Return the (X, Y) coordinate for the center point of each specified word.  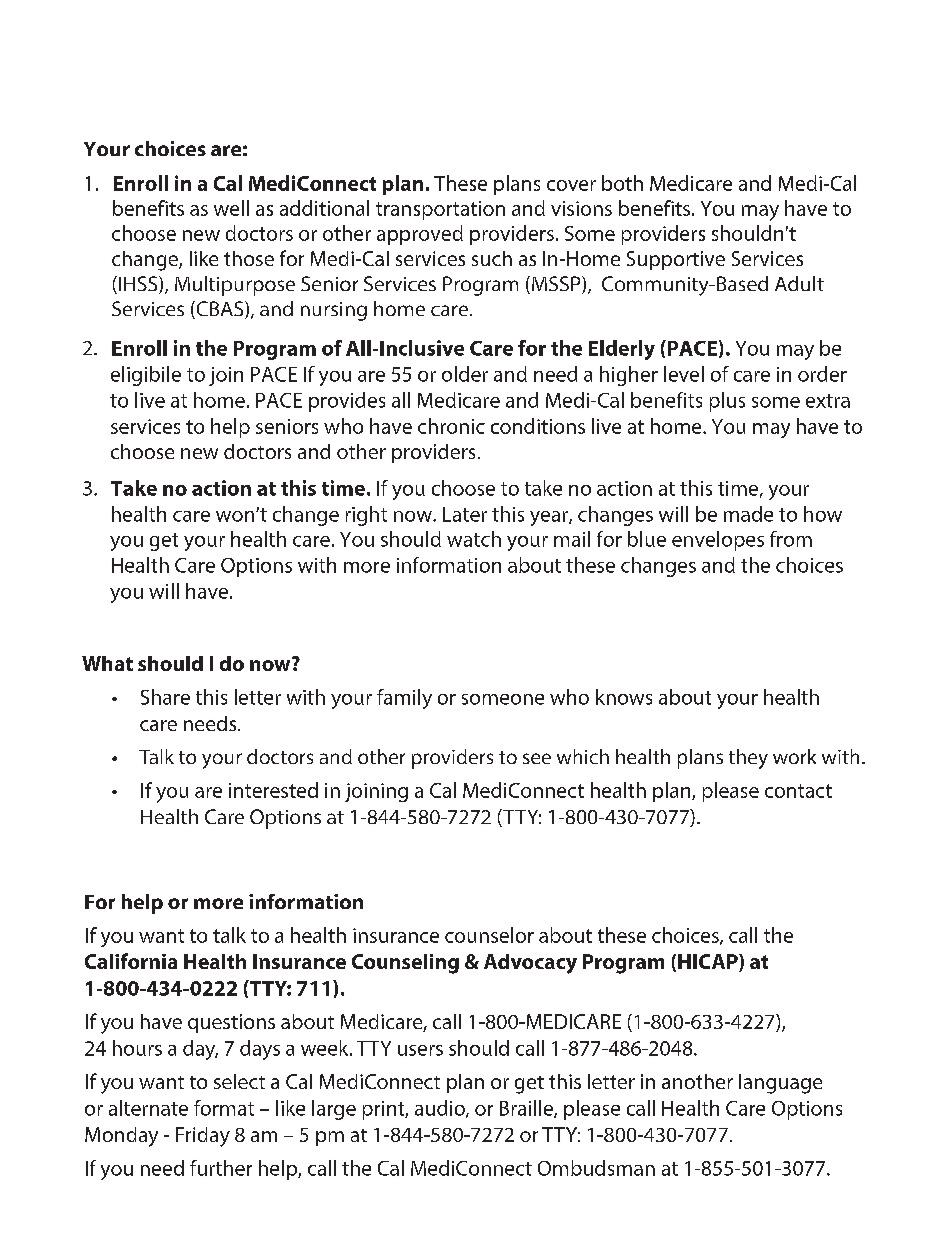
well (231, 208)
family (404, 699)
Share (165, 697)
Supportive (676, 260)
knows (624, 697)
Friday (203, 1137)
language (780, 1084)
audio (441, 1109)
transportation (440, 210)
